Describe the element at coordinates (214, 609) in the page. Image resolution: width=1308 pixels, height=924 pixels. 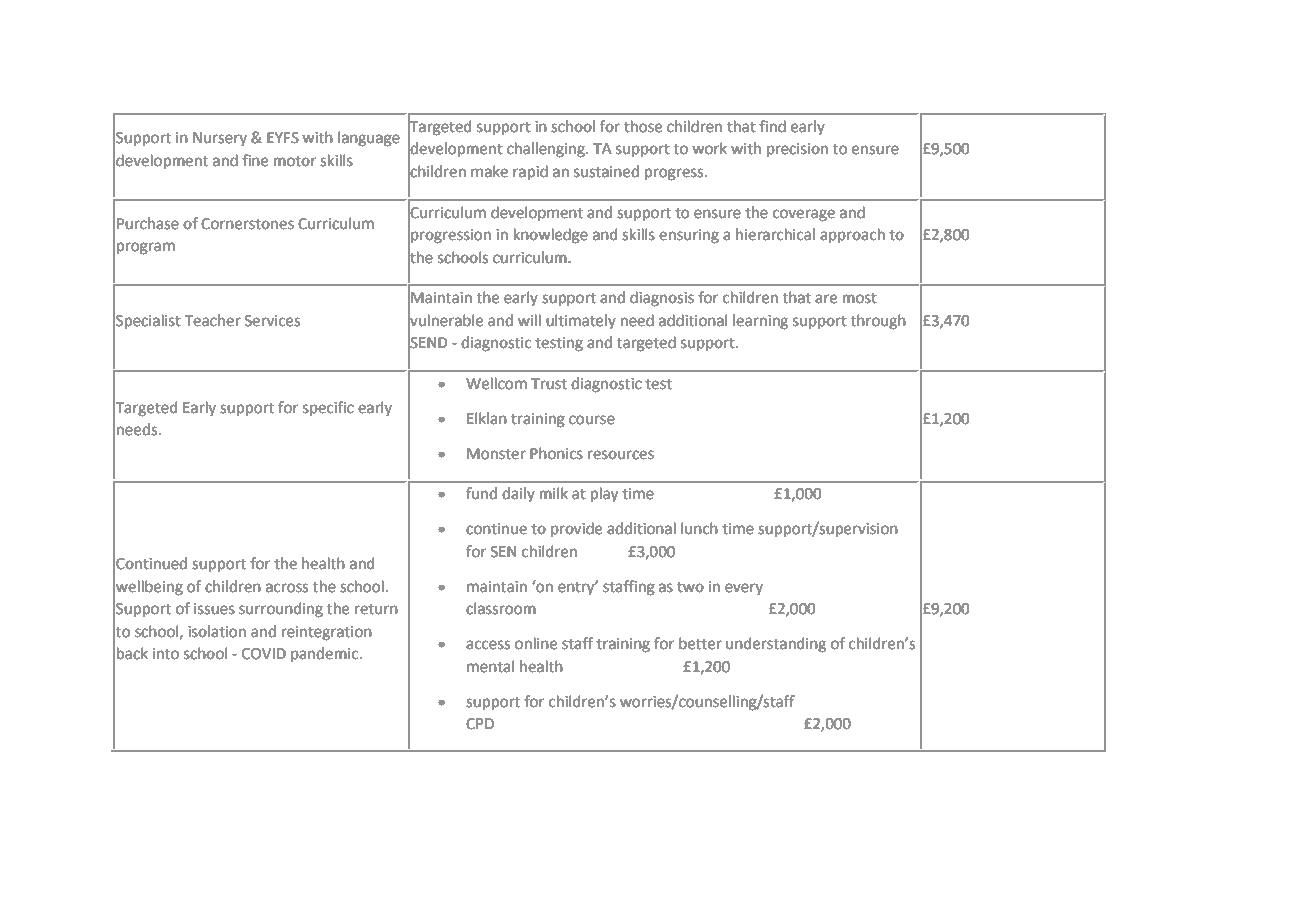
I see `issues` at that location.
